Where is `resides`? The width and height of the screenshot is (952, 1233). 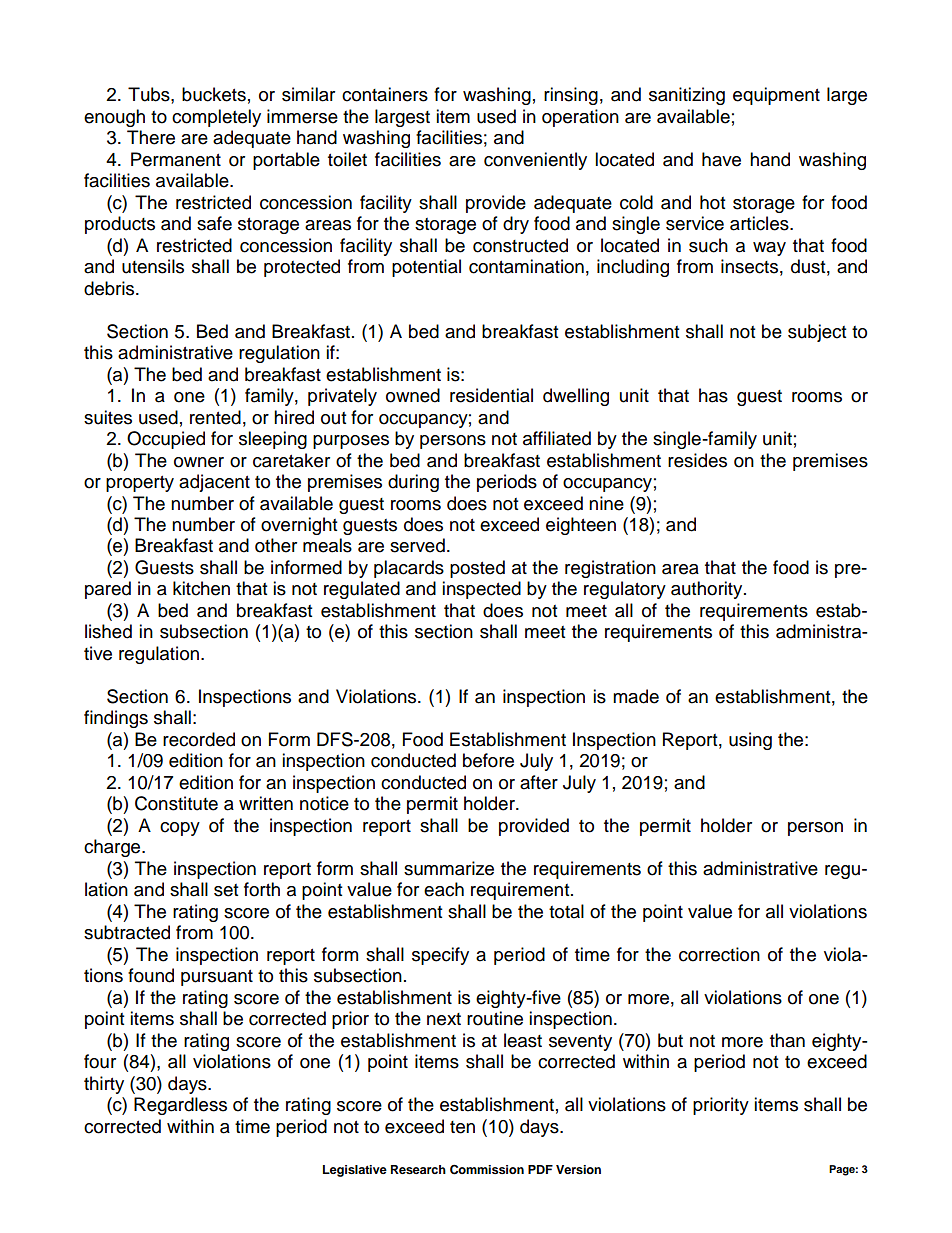
resides is located at coordinates (697, 460).
